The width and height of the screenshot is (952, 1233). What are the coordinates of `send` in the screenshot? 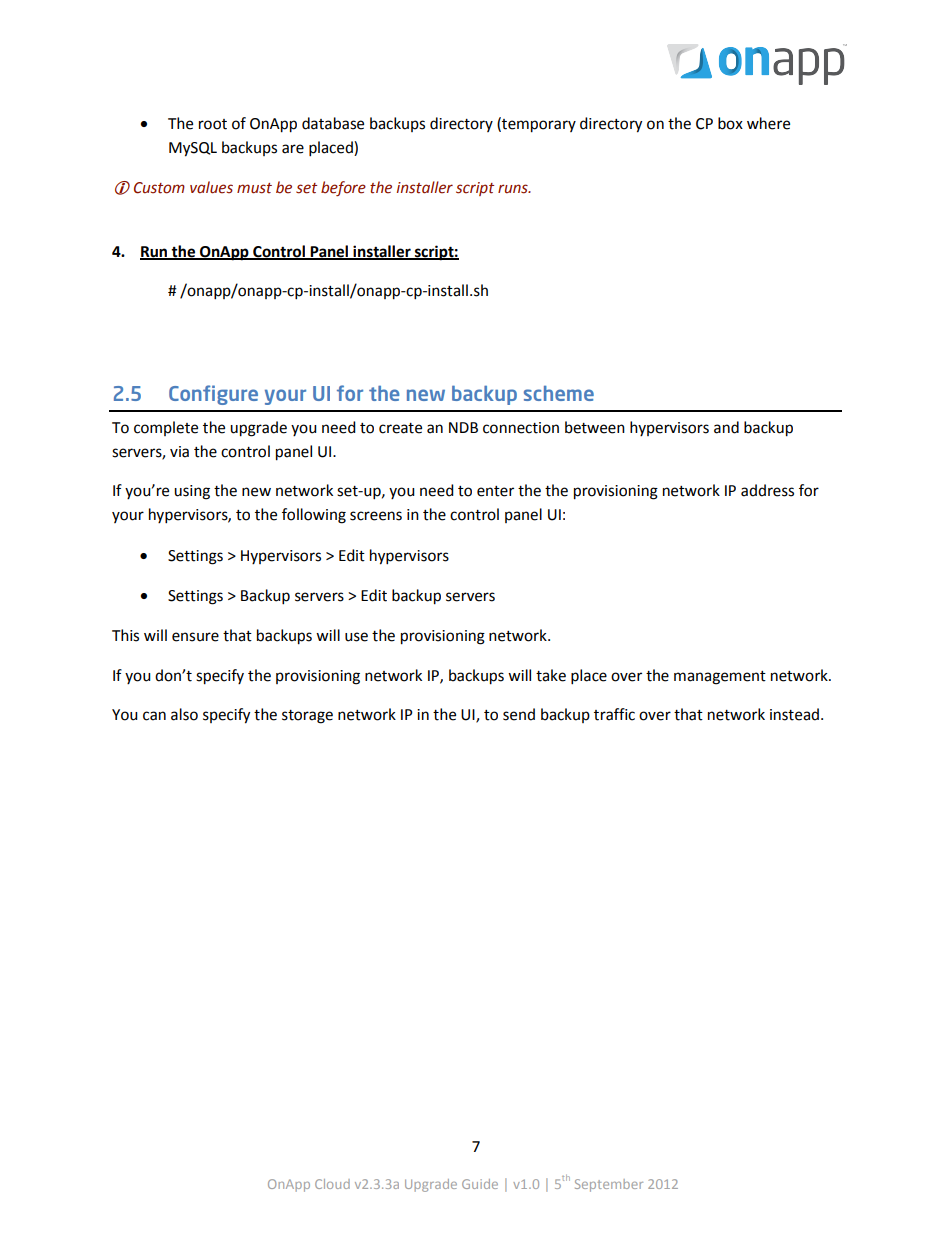 It's located at (519, 714).
